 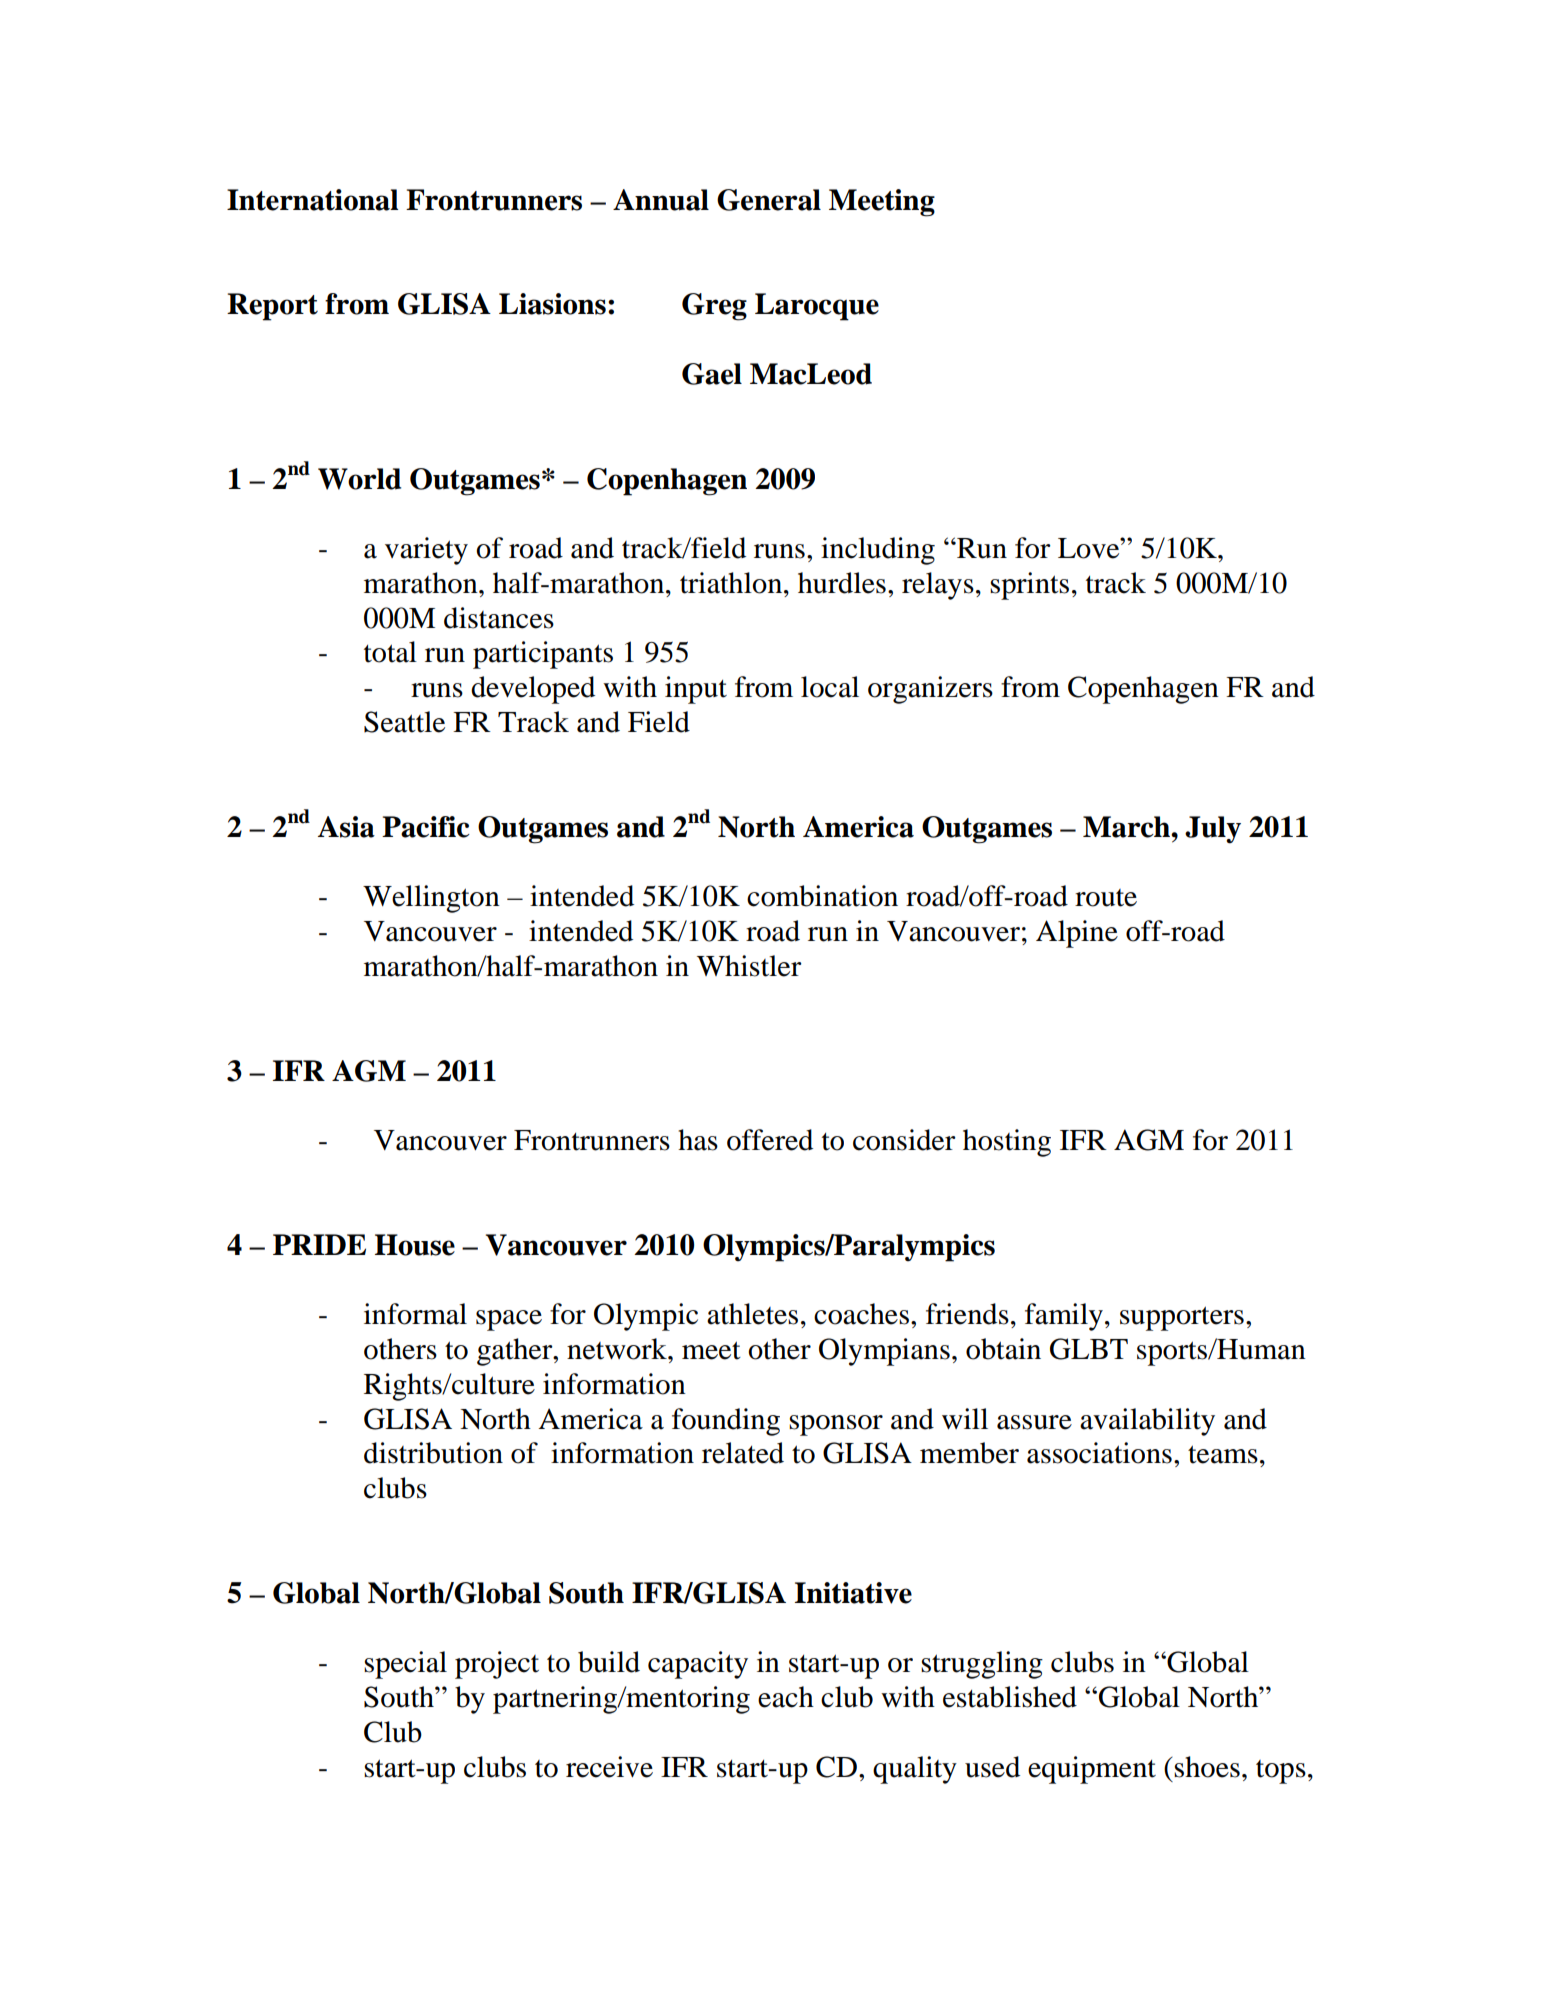 What do you see at coordinates (405, 1665) in the page?
I see `special` at bounding box center [405, 1665].
